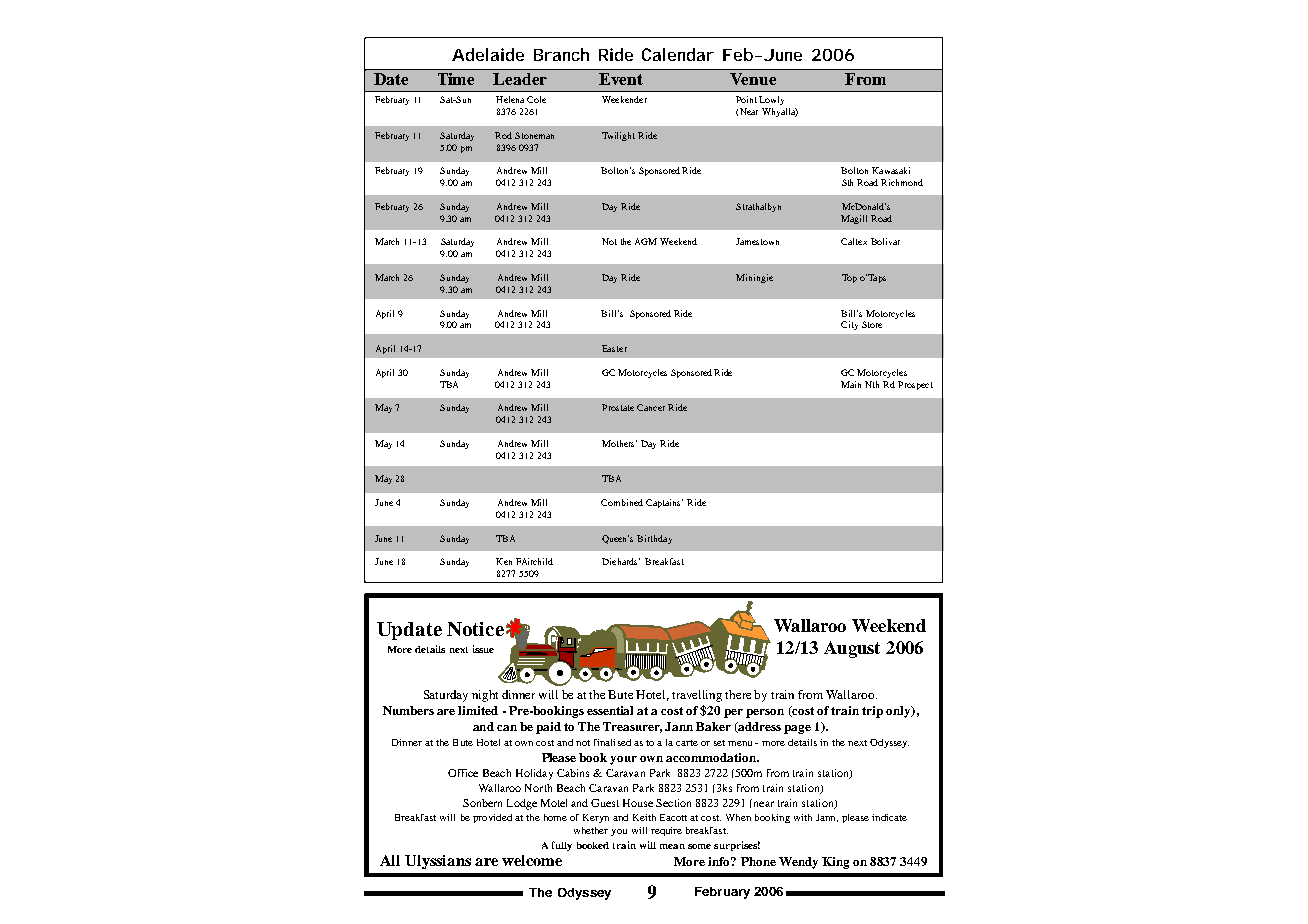  I want to click on Cancer, so click(651, 407).
